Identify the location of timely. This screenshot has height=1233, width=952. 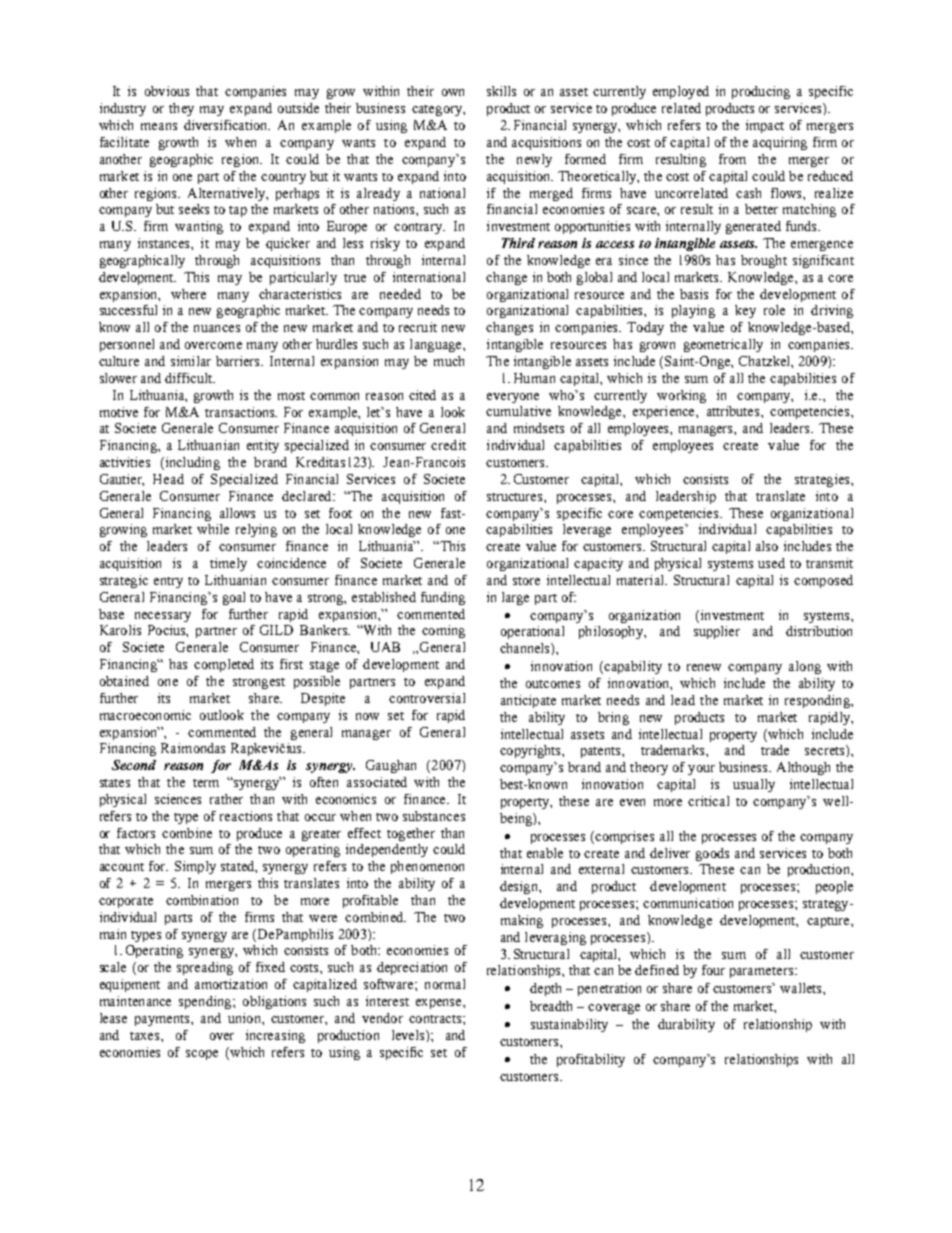
(228, 564).
